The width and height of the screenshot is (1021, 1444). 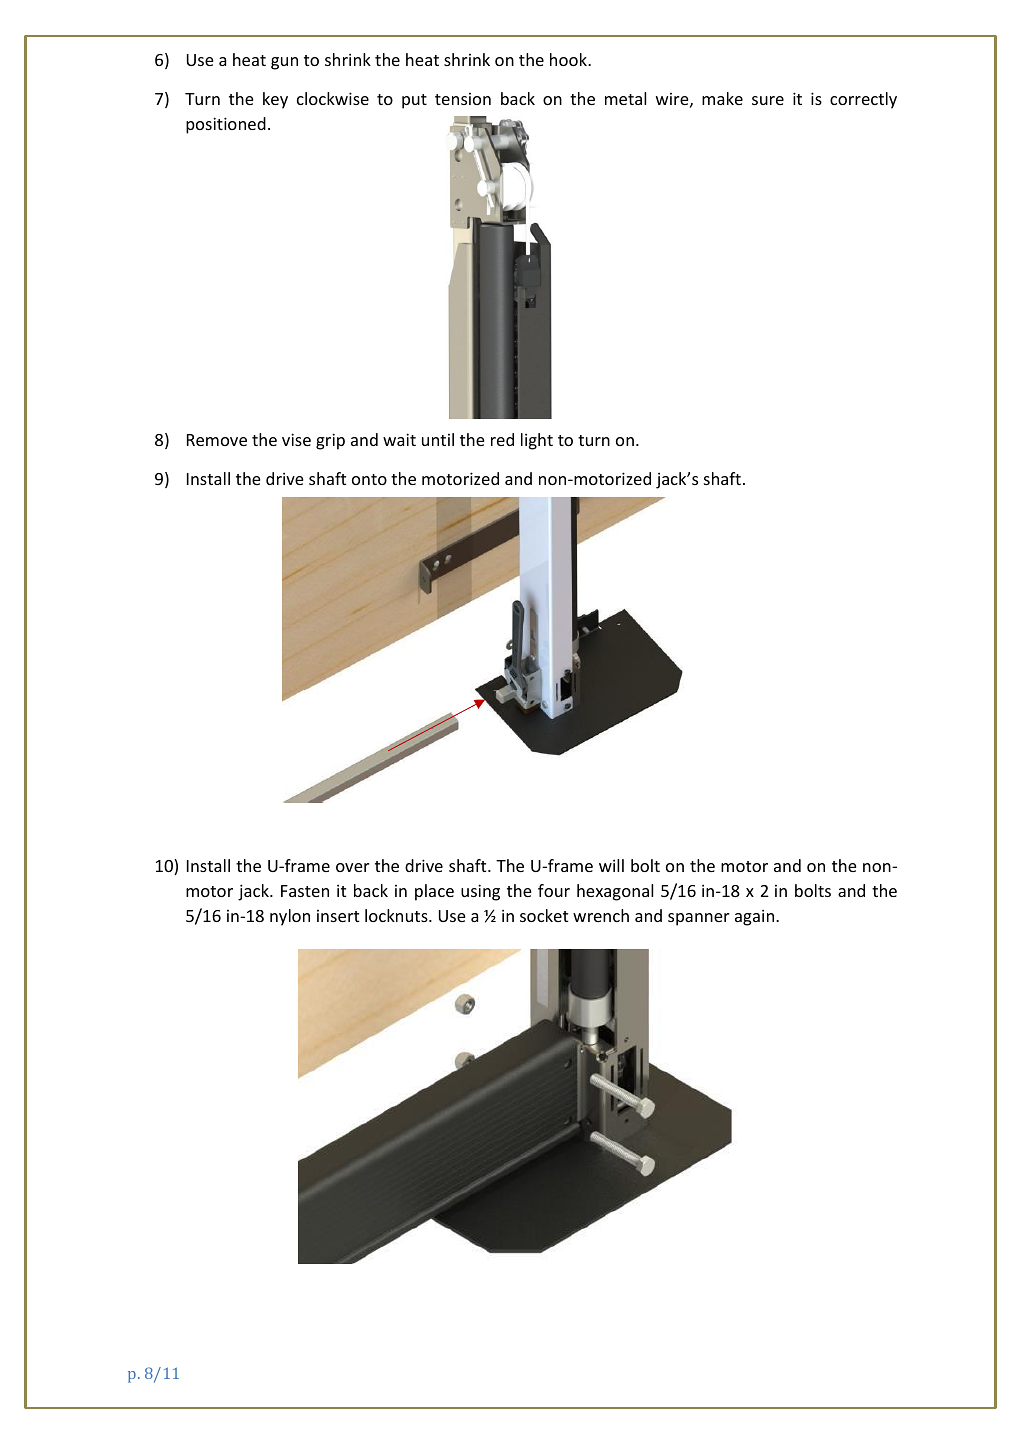 What do you see at coordinates (275, 100) in the screenshot?
I see `key` at bounding box center [275, 100].
